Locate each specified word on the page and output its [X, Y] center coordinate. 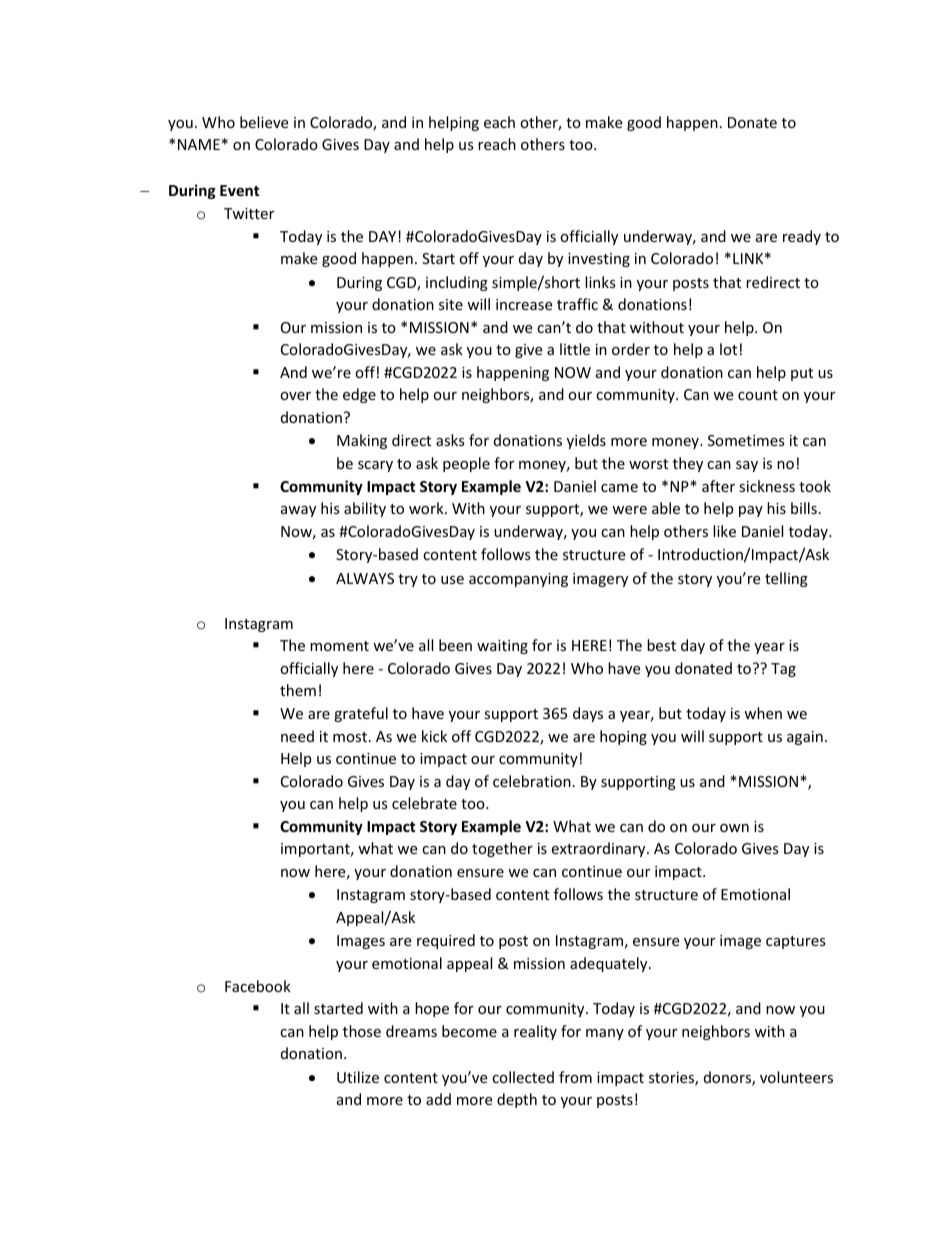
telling [786, 579]
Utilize [358, 1077]
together [502, 849]
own [734, 828]
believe [264, 122]
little [575, 349]
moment [339, 646]
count [758, 395]
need [297, 736]
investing [599, 260]
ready [802, 237]
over [295, 396]
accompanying [518, 580]
